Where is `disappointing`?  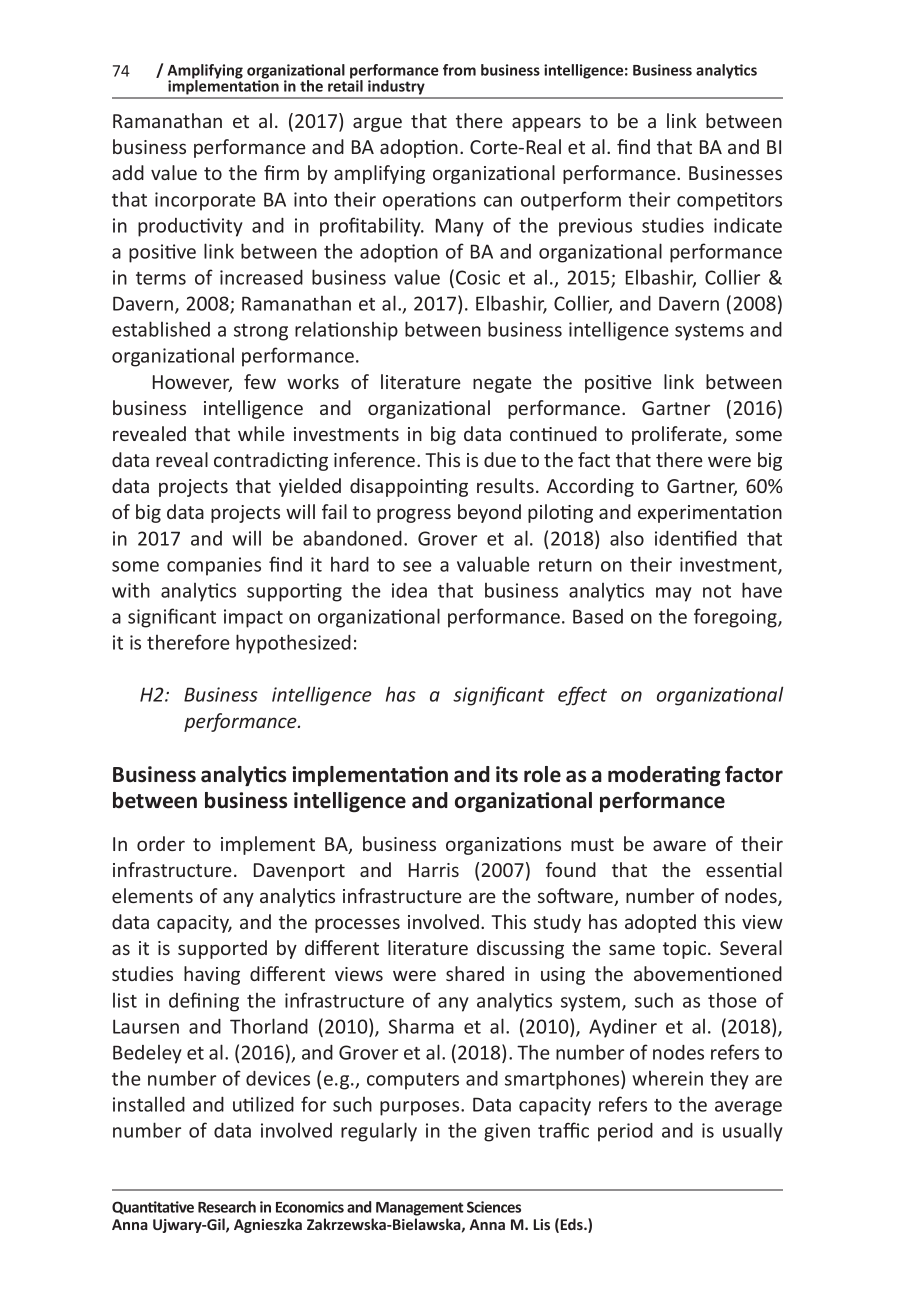
disappointing is located at coordinates (409, 487).
